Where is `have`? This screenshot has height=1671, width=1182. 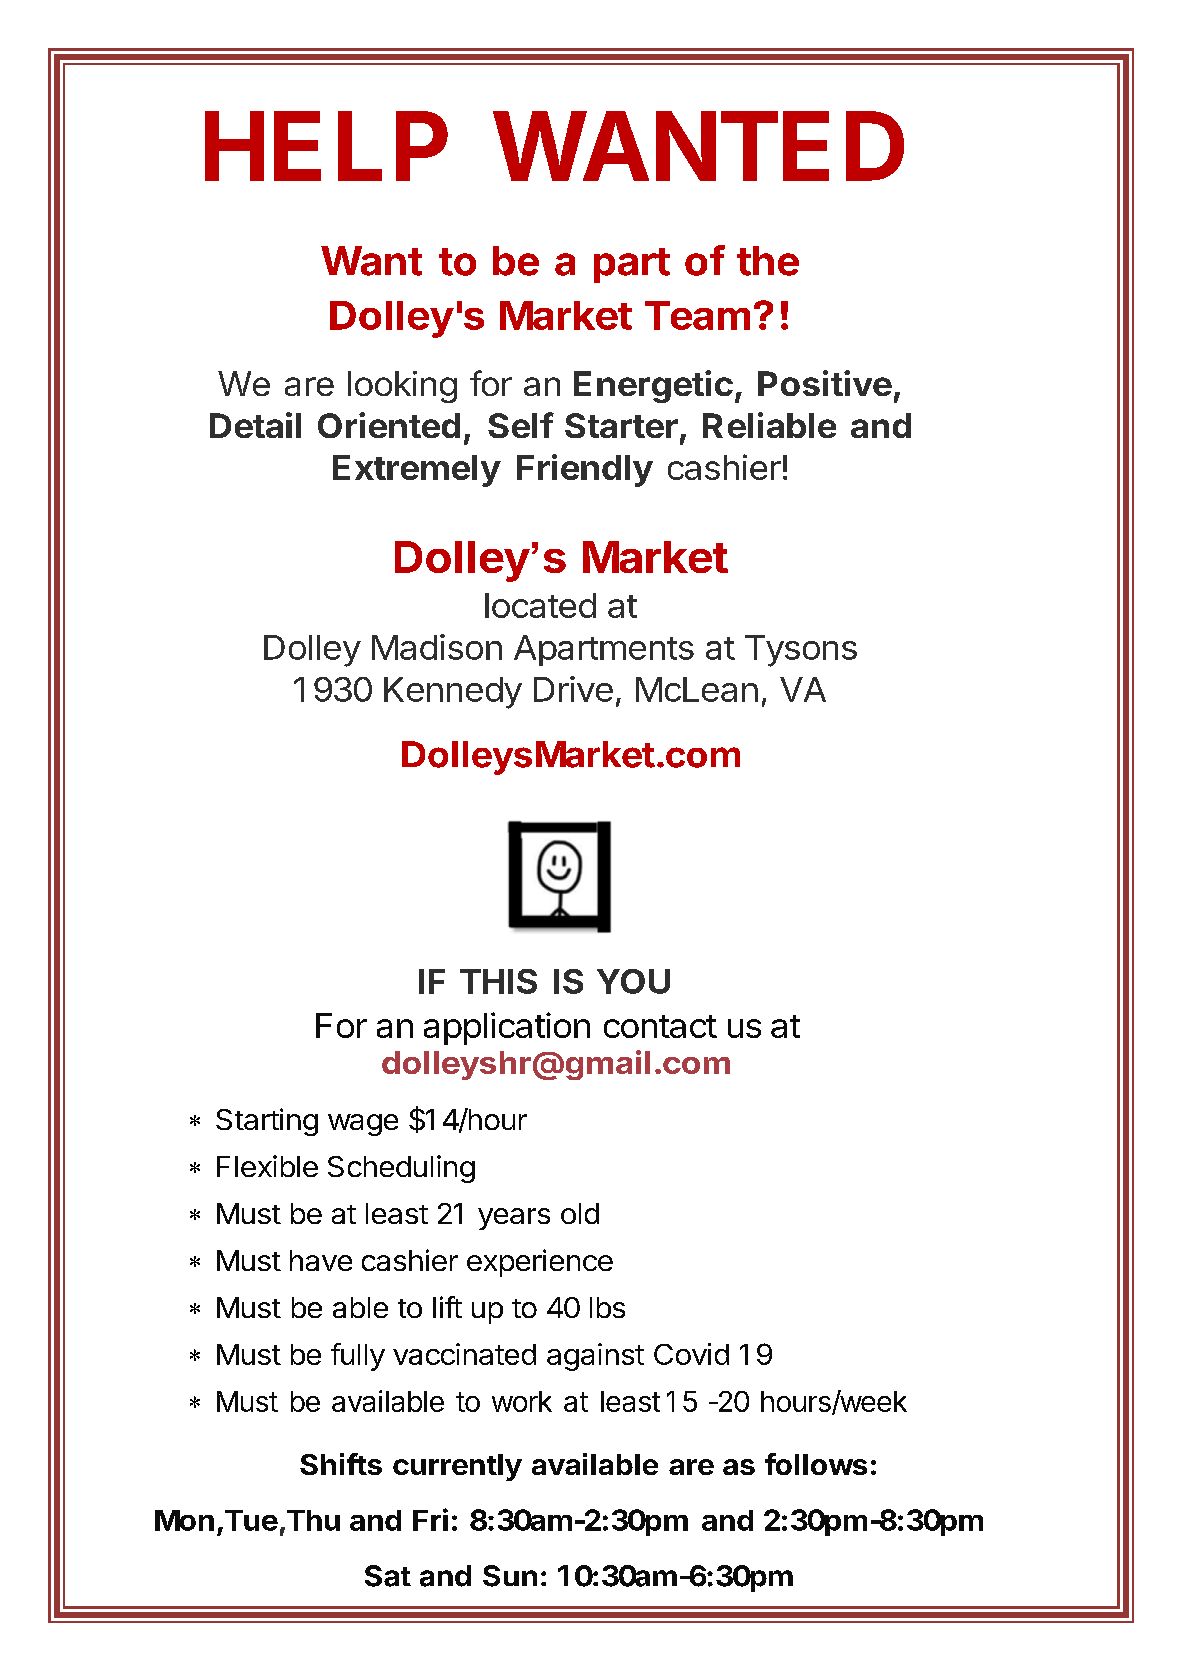
have is located at coordinates (321, 1260).
